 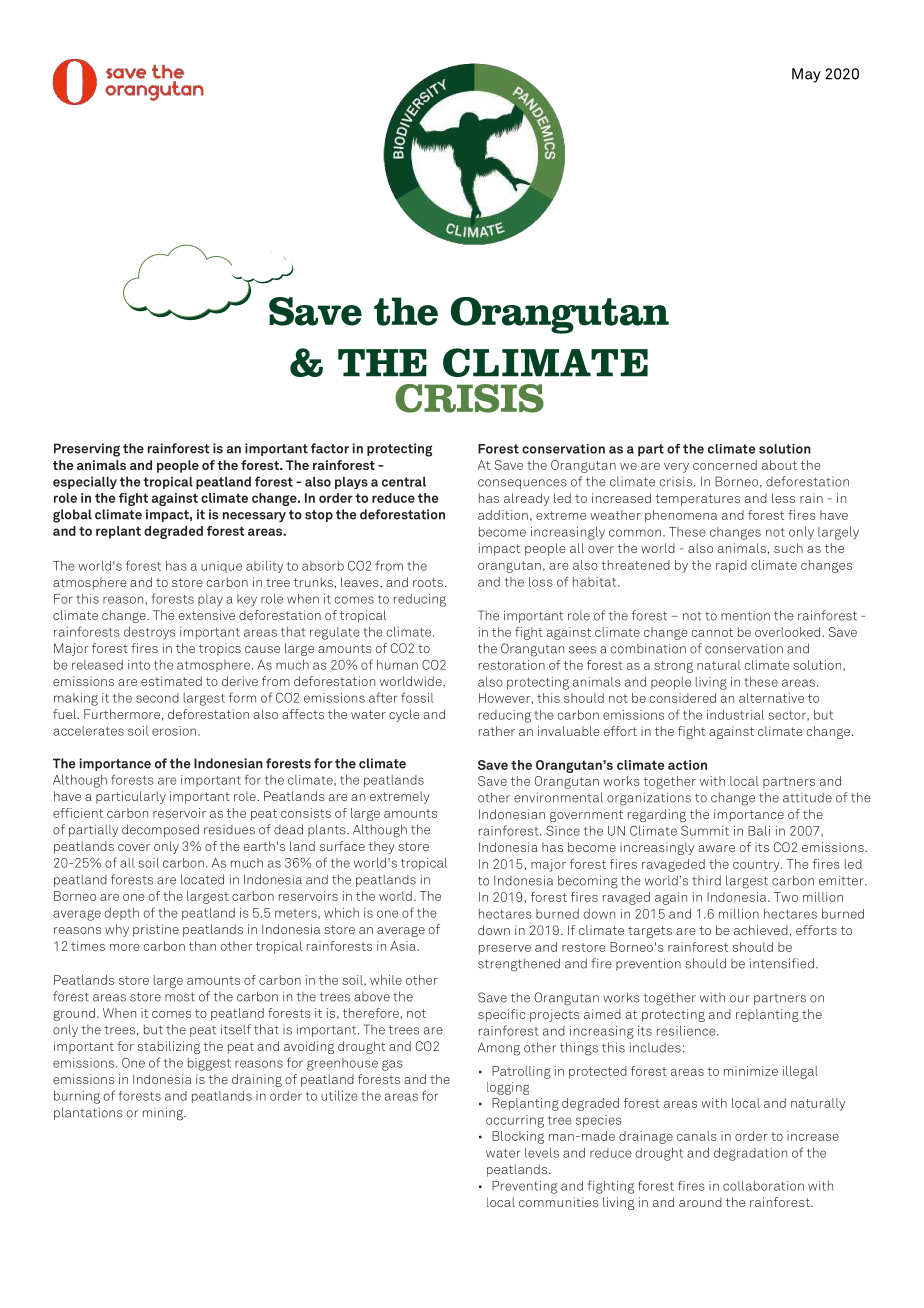 I want to click on Two, so click(x=786, y=897).
